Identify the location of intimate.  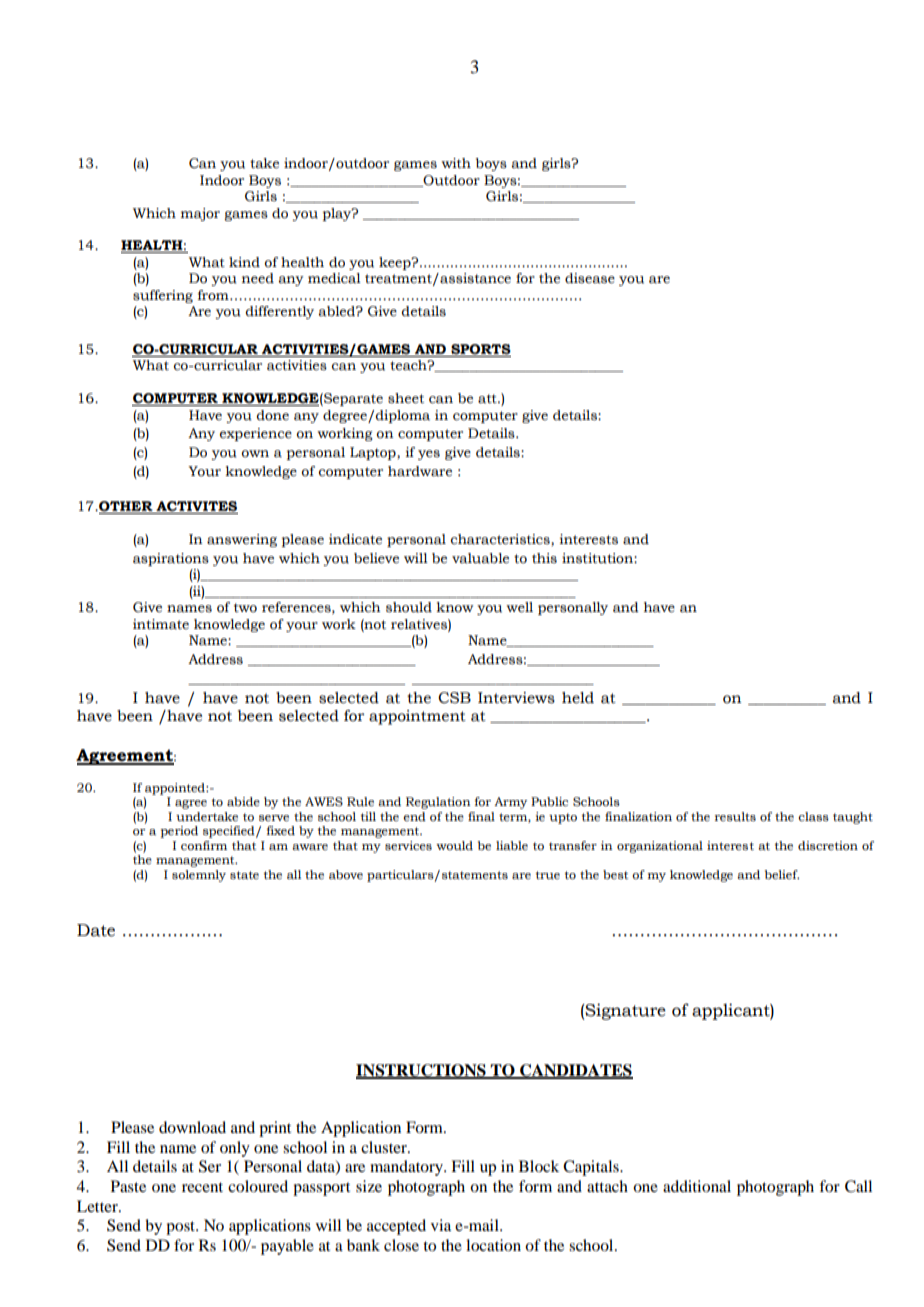
(161, 624).
